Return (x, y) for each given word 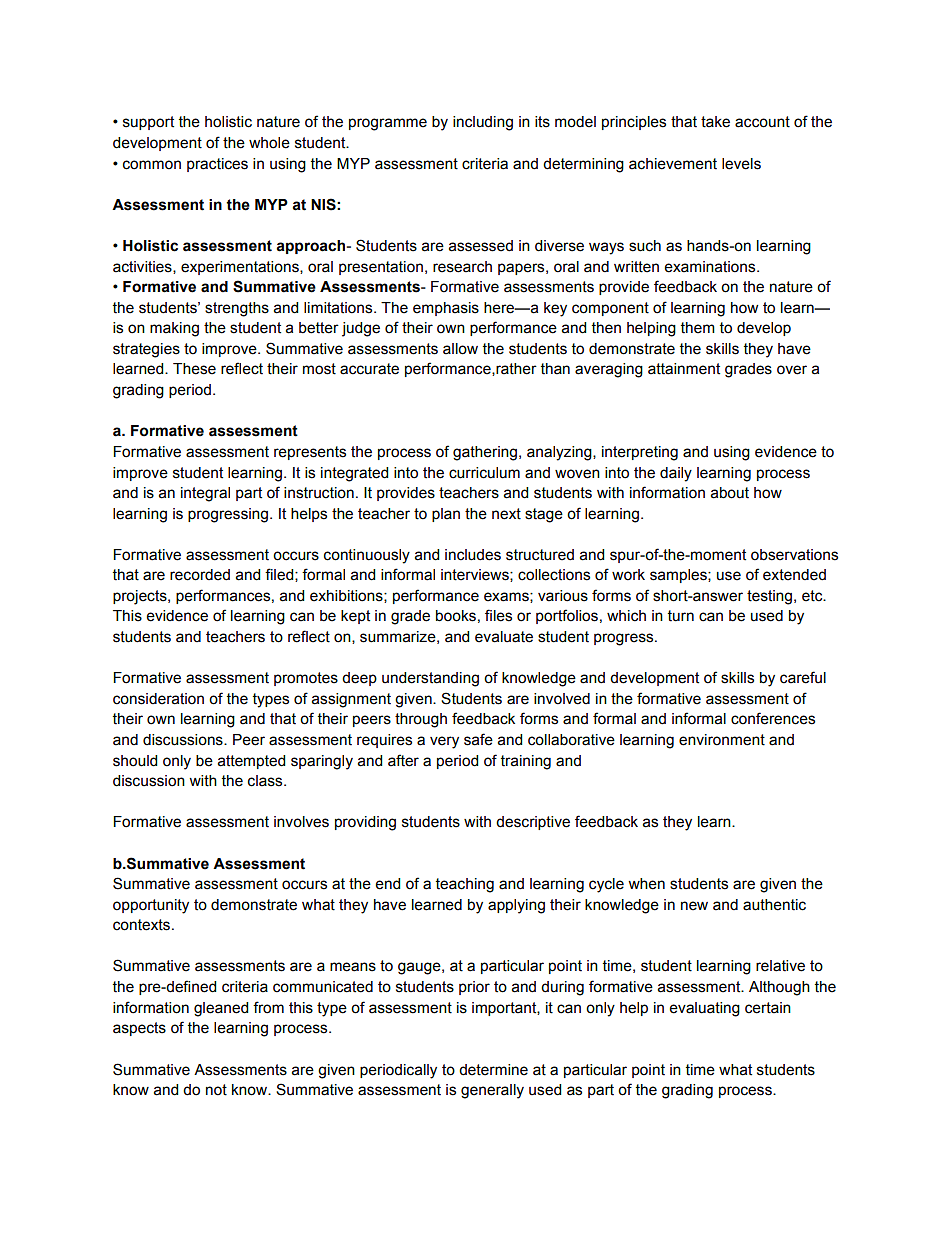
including (483, 123)
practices (217, 165)
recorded (200, 575)
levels (741, 164)
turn (681, 616)
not (216, 1090)
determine (493, 1070)
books (456, 616)
